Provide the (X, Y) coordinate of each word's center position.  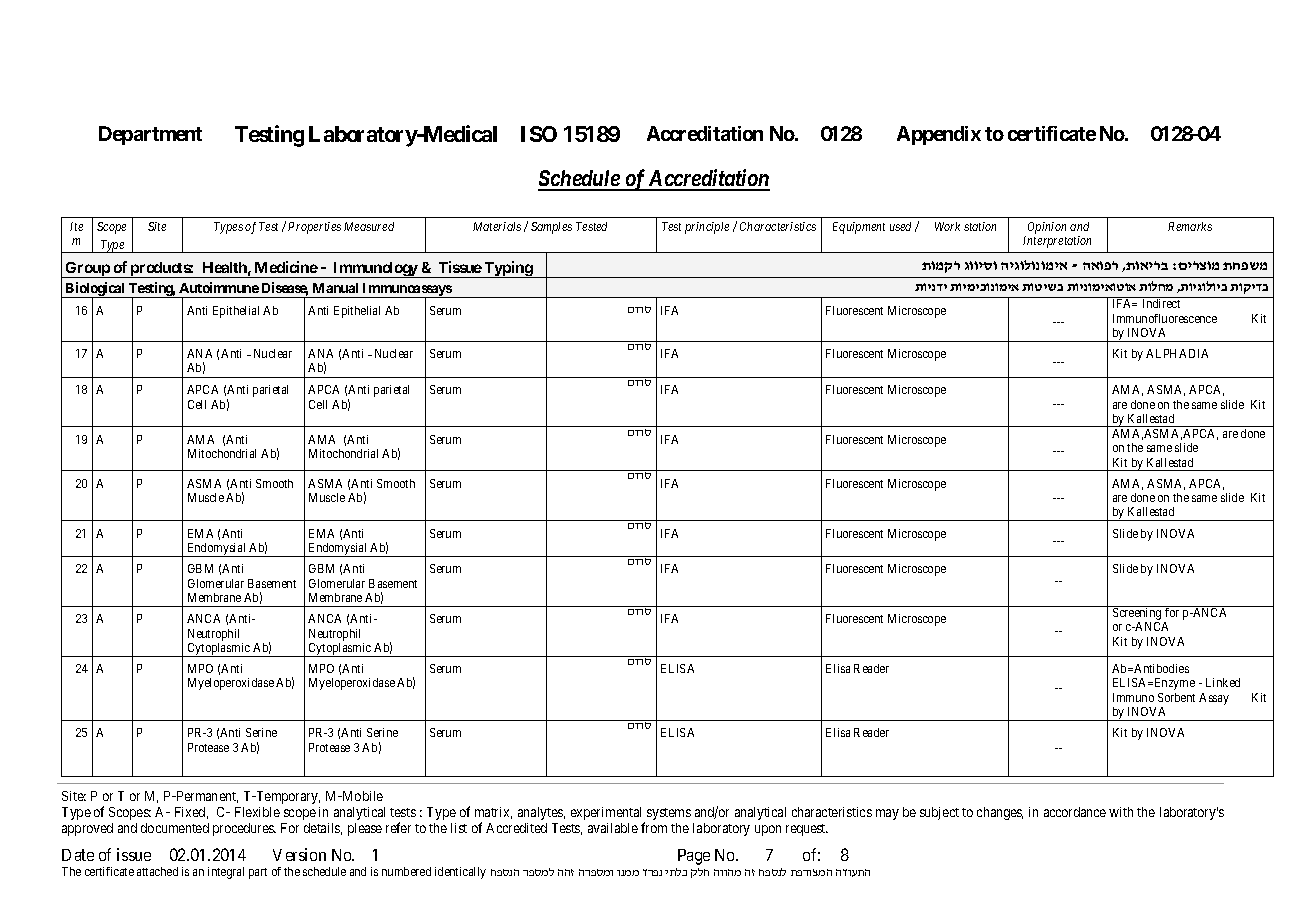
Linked (1223, 682)
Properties (314, 228)
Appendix (939, 135)
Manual (335, 288)
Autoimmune (219, 287)
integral (226, 873)
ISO (539, 134)
